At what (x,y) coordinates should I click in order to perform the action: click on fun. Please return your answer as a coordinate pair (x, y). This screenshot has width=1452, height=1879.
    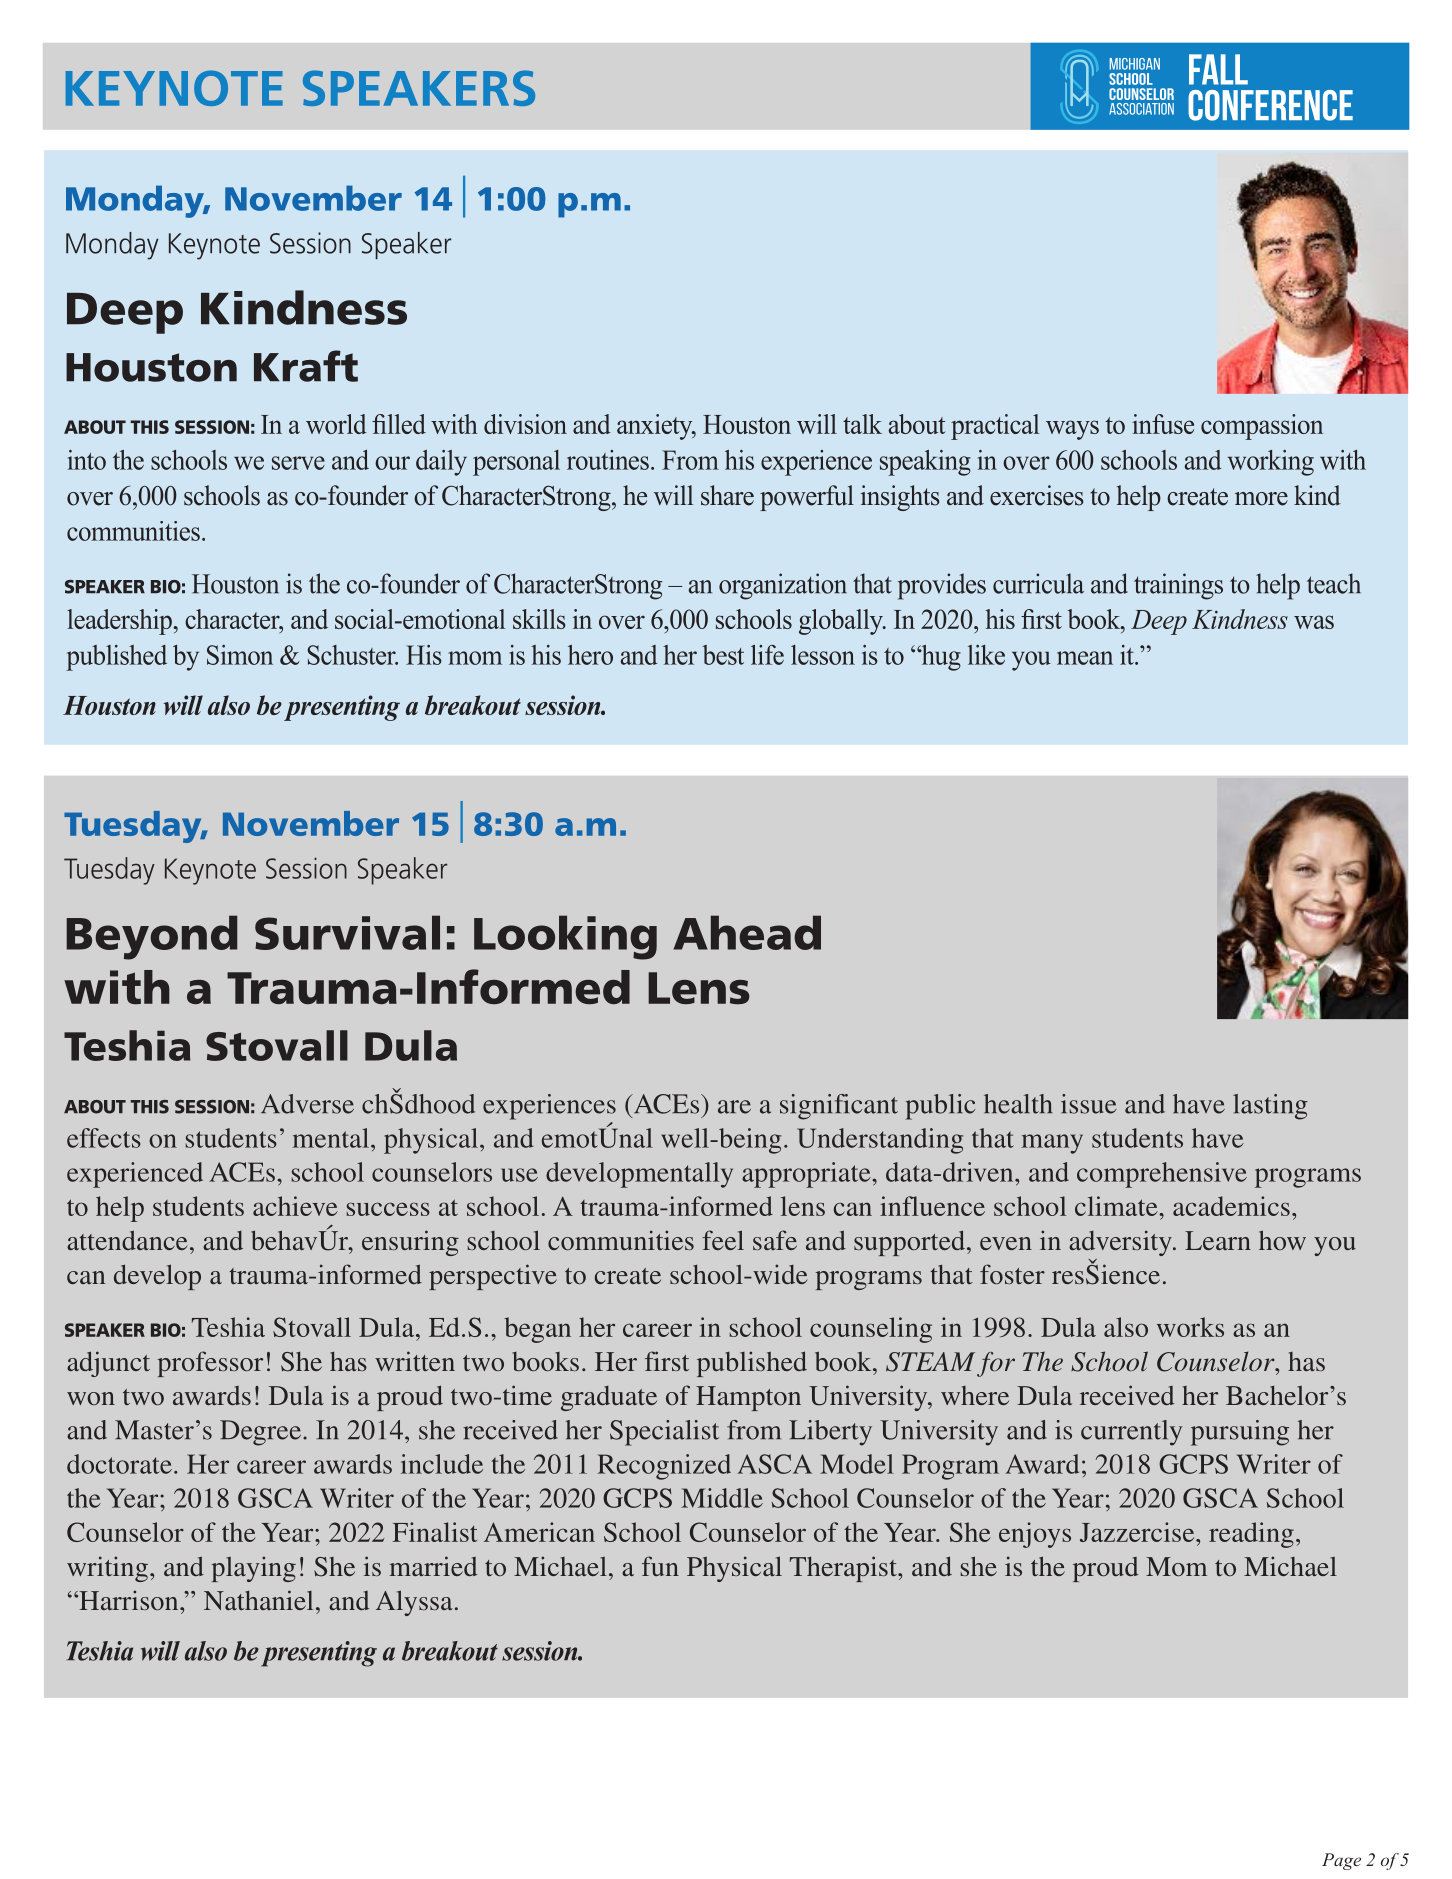
    Looking at the image, I should click on (660, 1566).
